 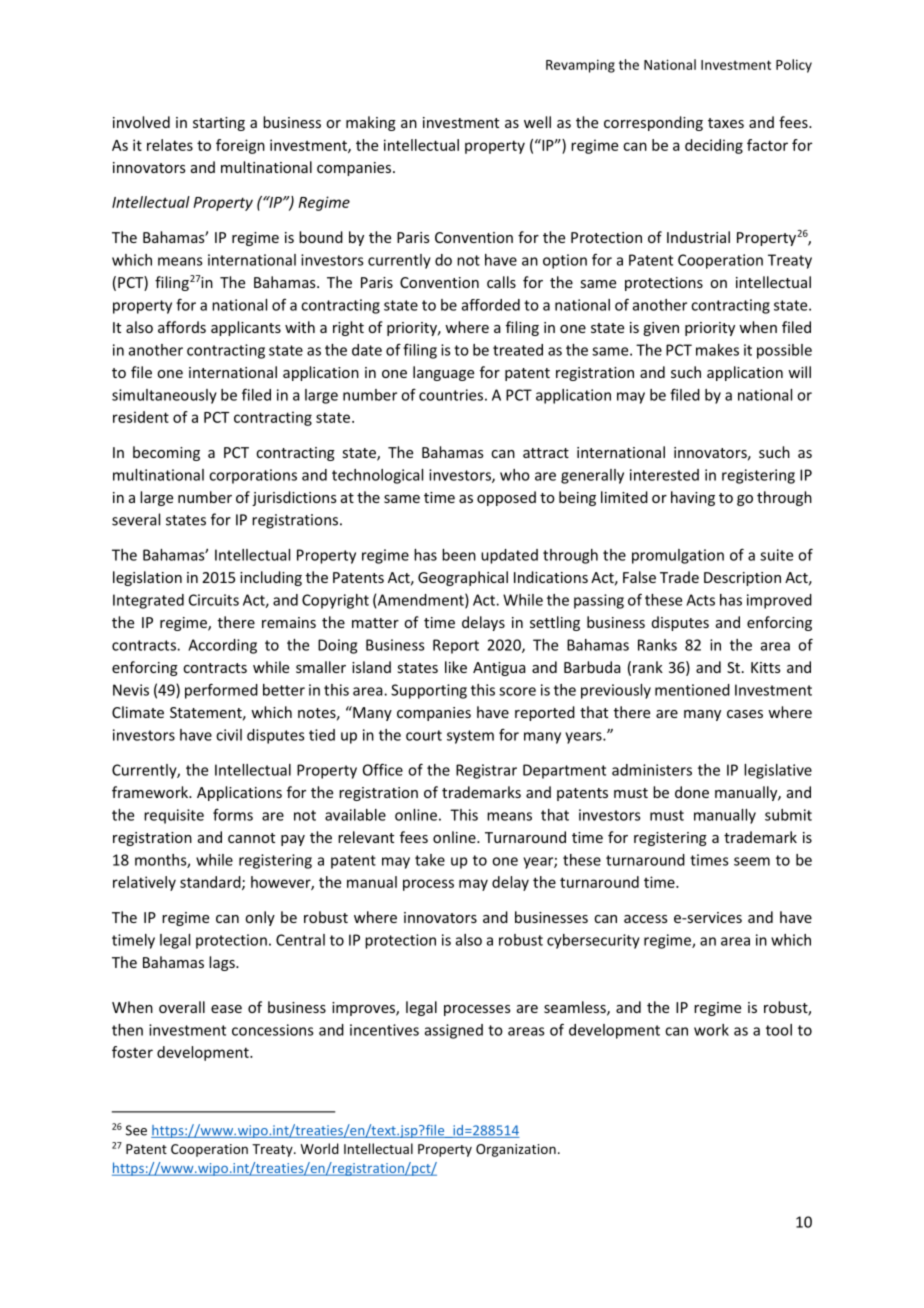 What do you see at coordinates (430, 860) in the screenshot?
I see `take` at bounding box center [430, 860].
